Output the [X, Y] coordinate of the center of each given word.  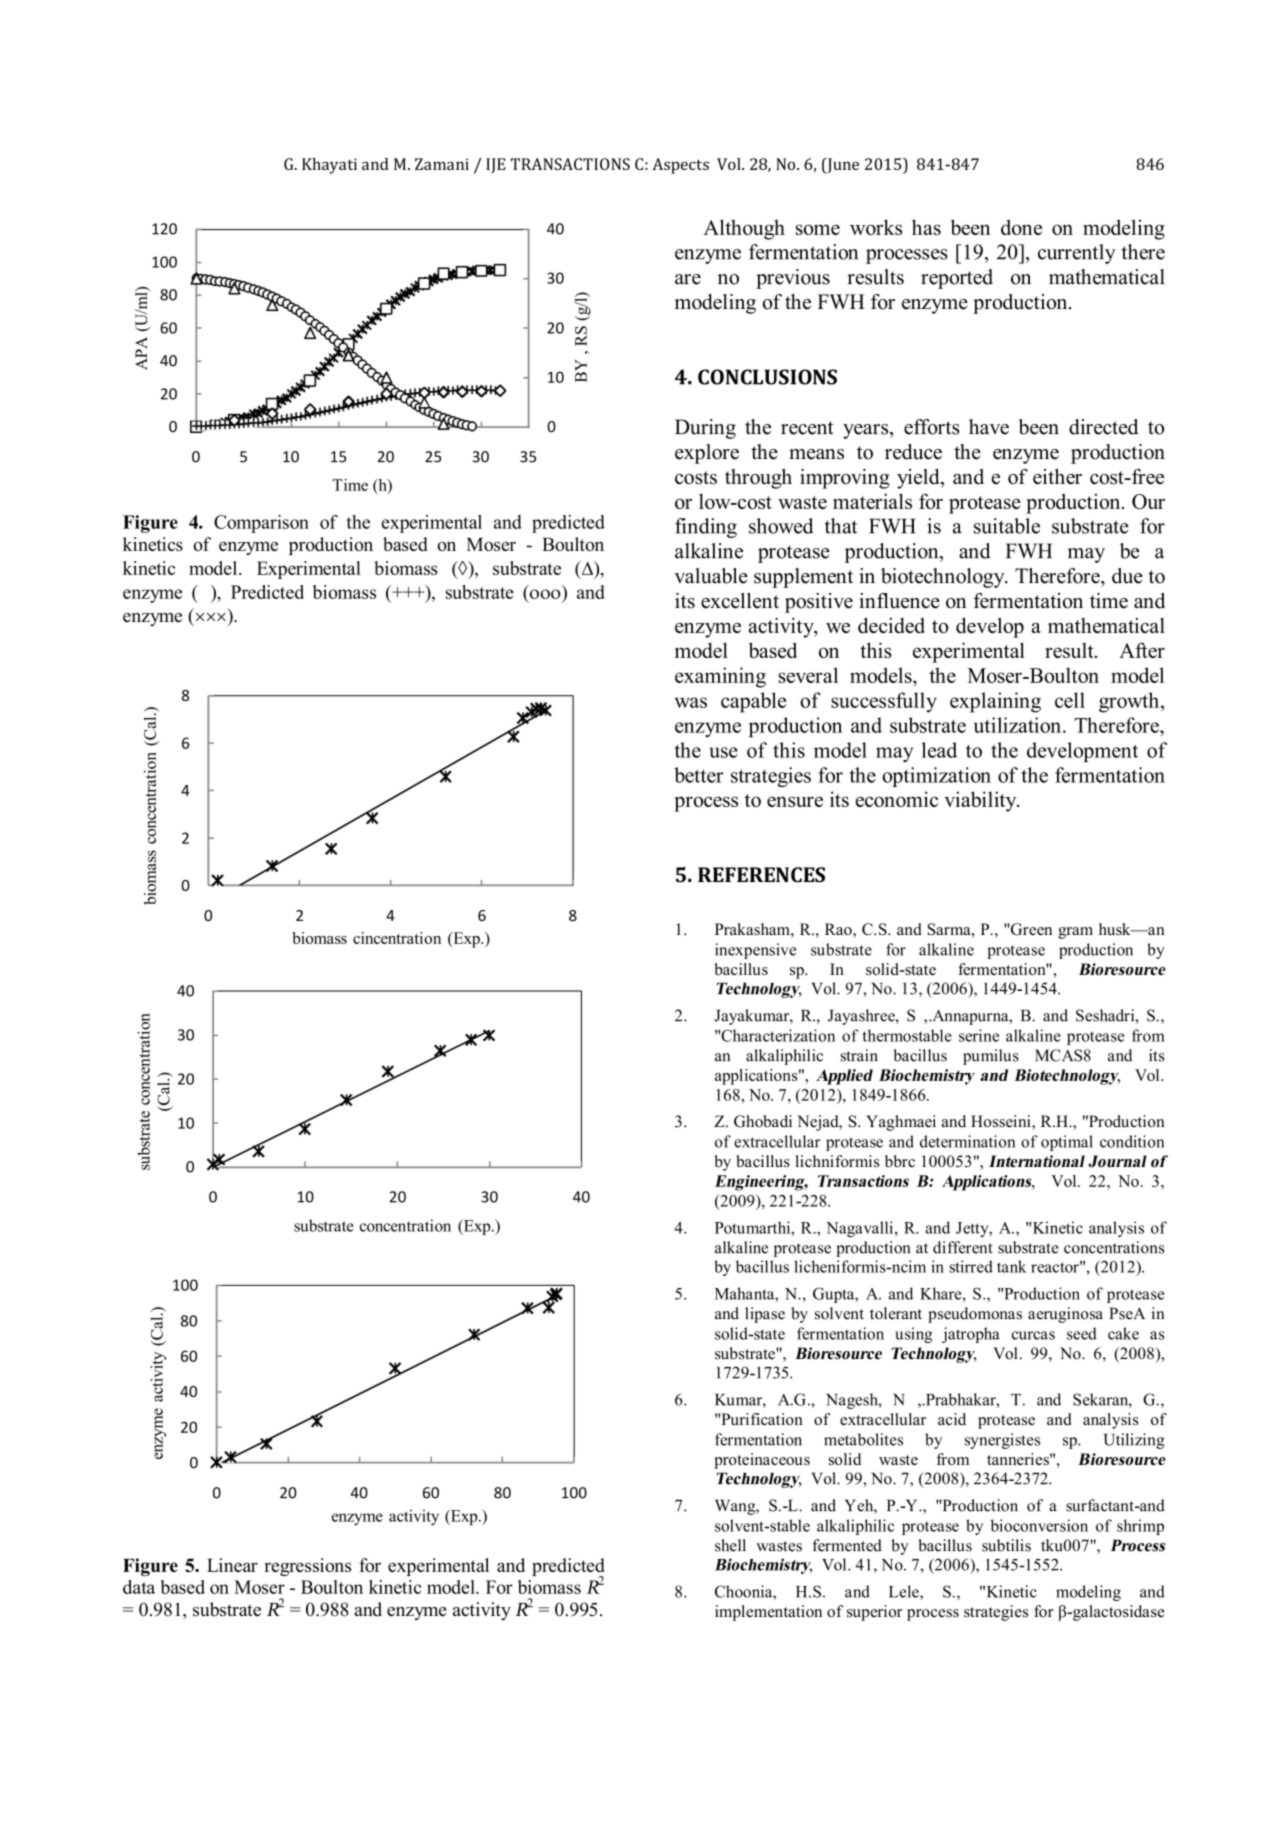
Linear [232, 1565]
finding [706, 528]
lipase [765, 1315]
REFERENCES [761, 875]
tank [1011, 1266]
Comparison [261, 524]
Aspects [680, 166]
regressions [307, 1567]
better [699, 775]
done [1021, 227]
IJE [495, 165]
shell [730, 1545]
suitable [1007, 526]
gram [1075, 933]
